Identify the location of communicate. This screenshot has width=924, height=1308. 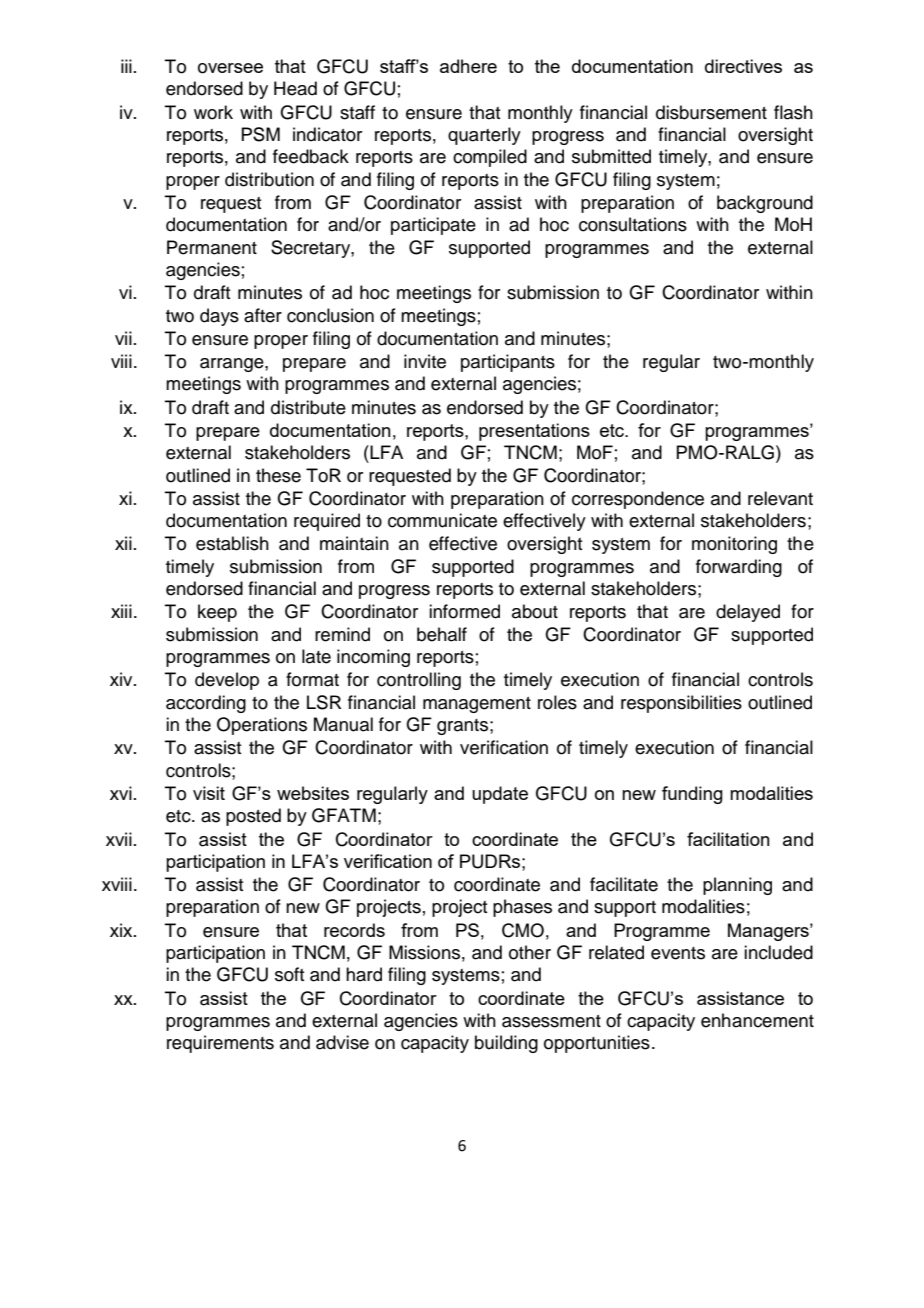
(442, 520).
